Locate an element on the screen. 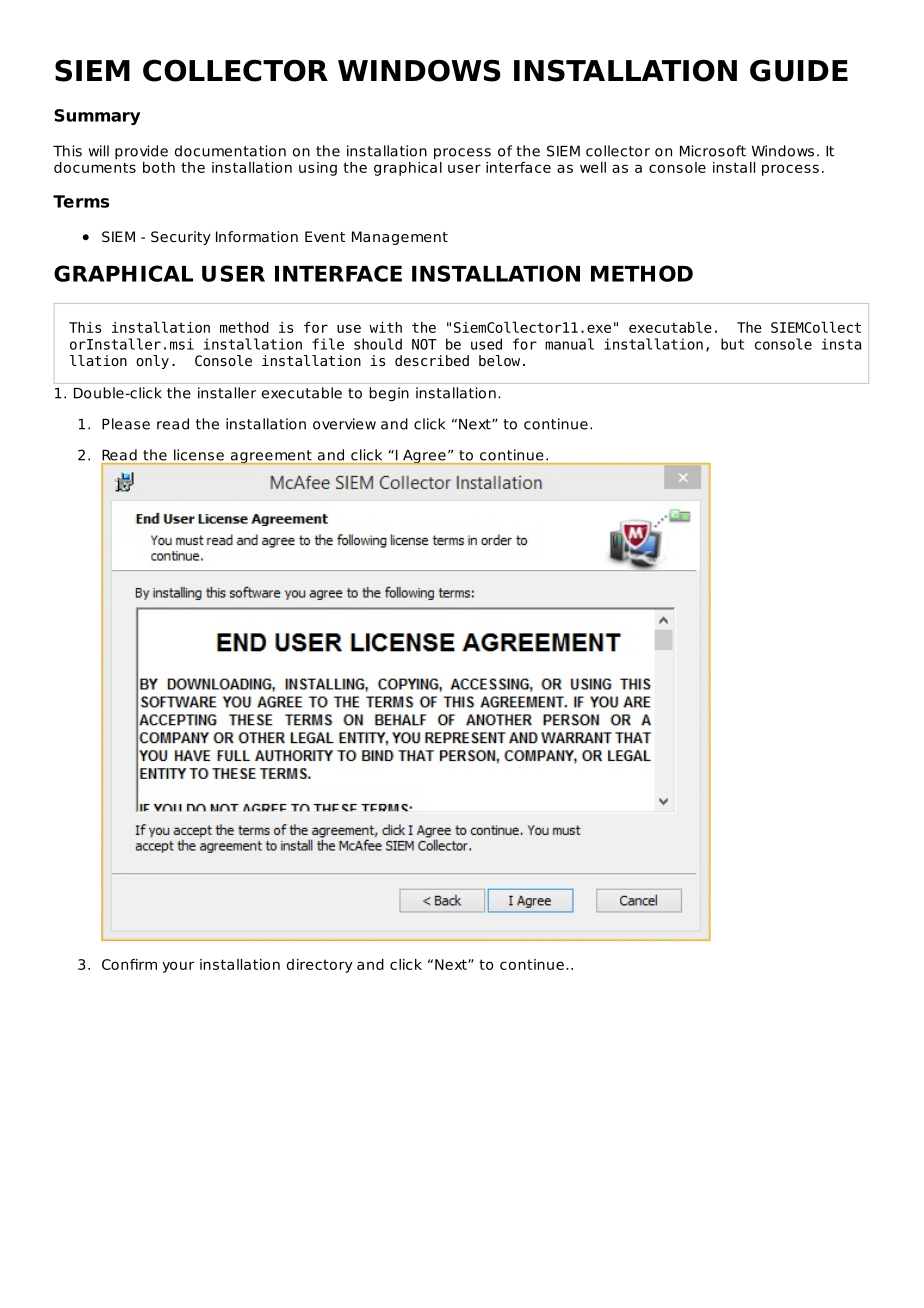 This screenshot has height=1308, width=924. Summary is located at coordinates (97, 117).
